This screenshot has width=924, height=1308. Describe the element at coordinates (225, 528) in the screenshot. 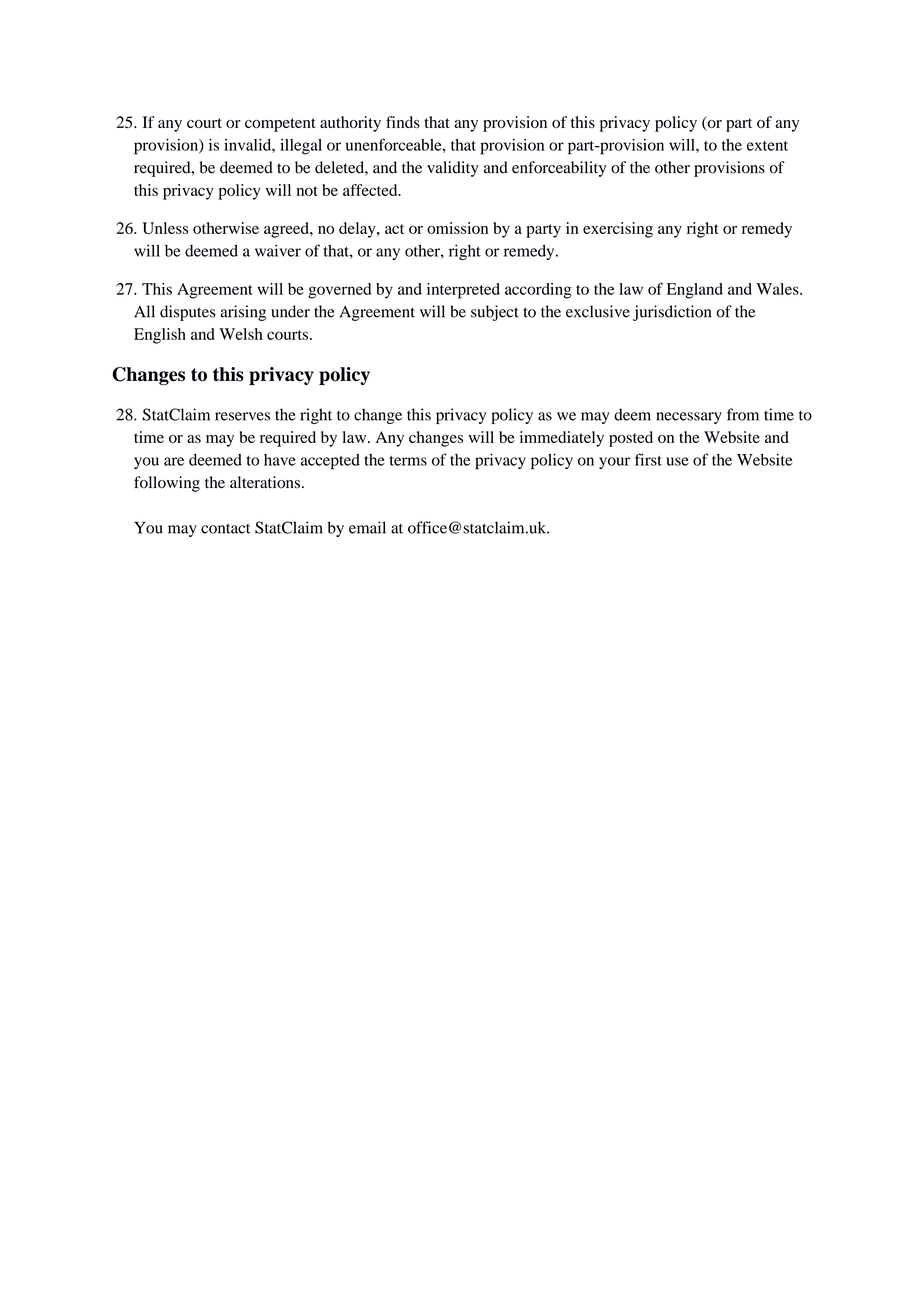

I see `contact` at that location.
